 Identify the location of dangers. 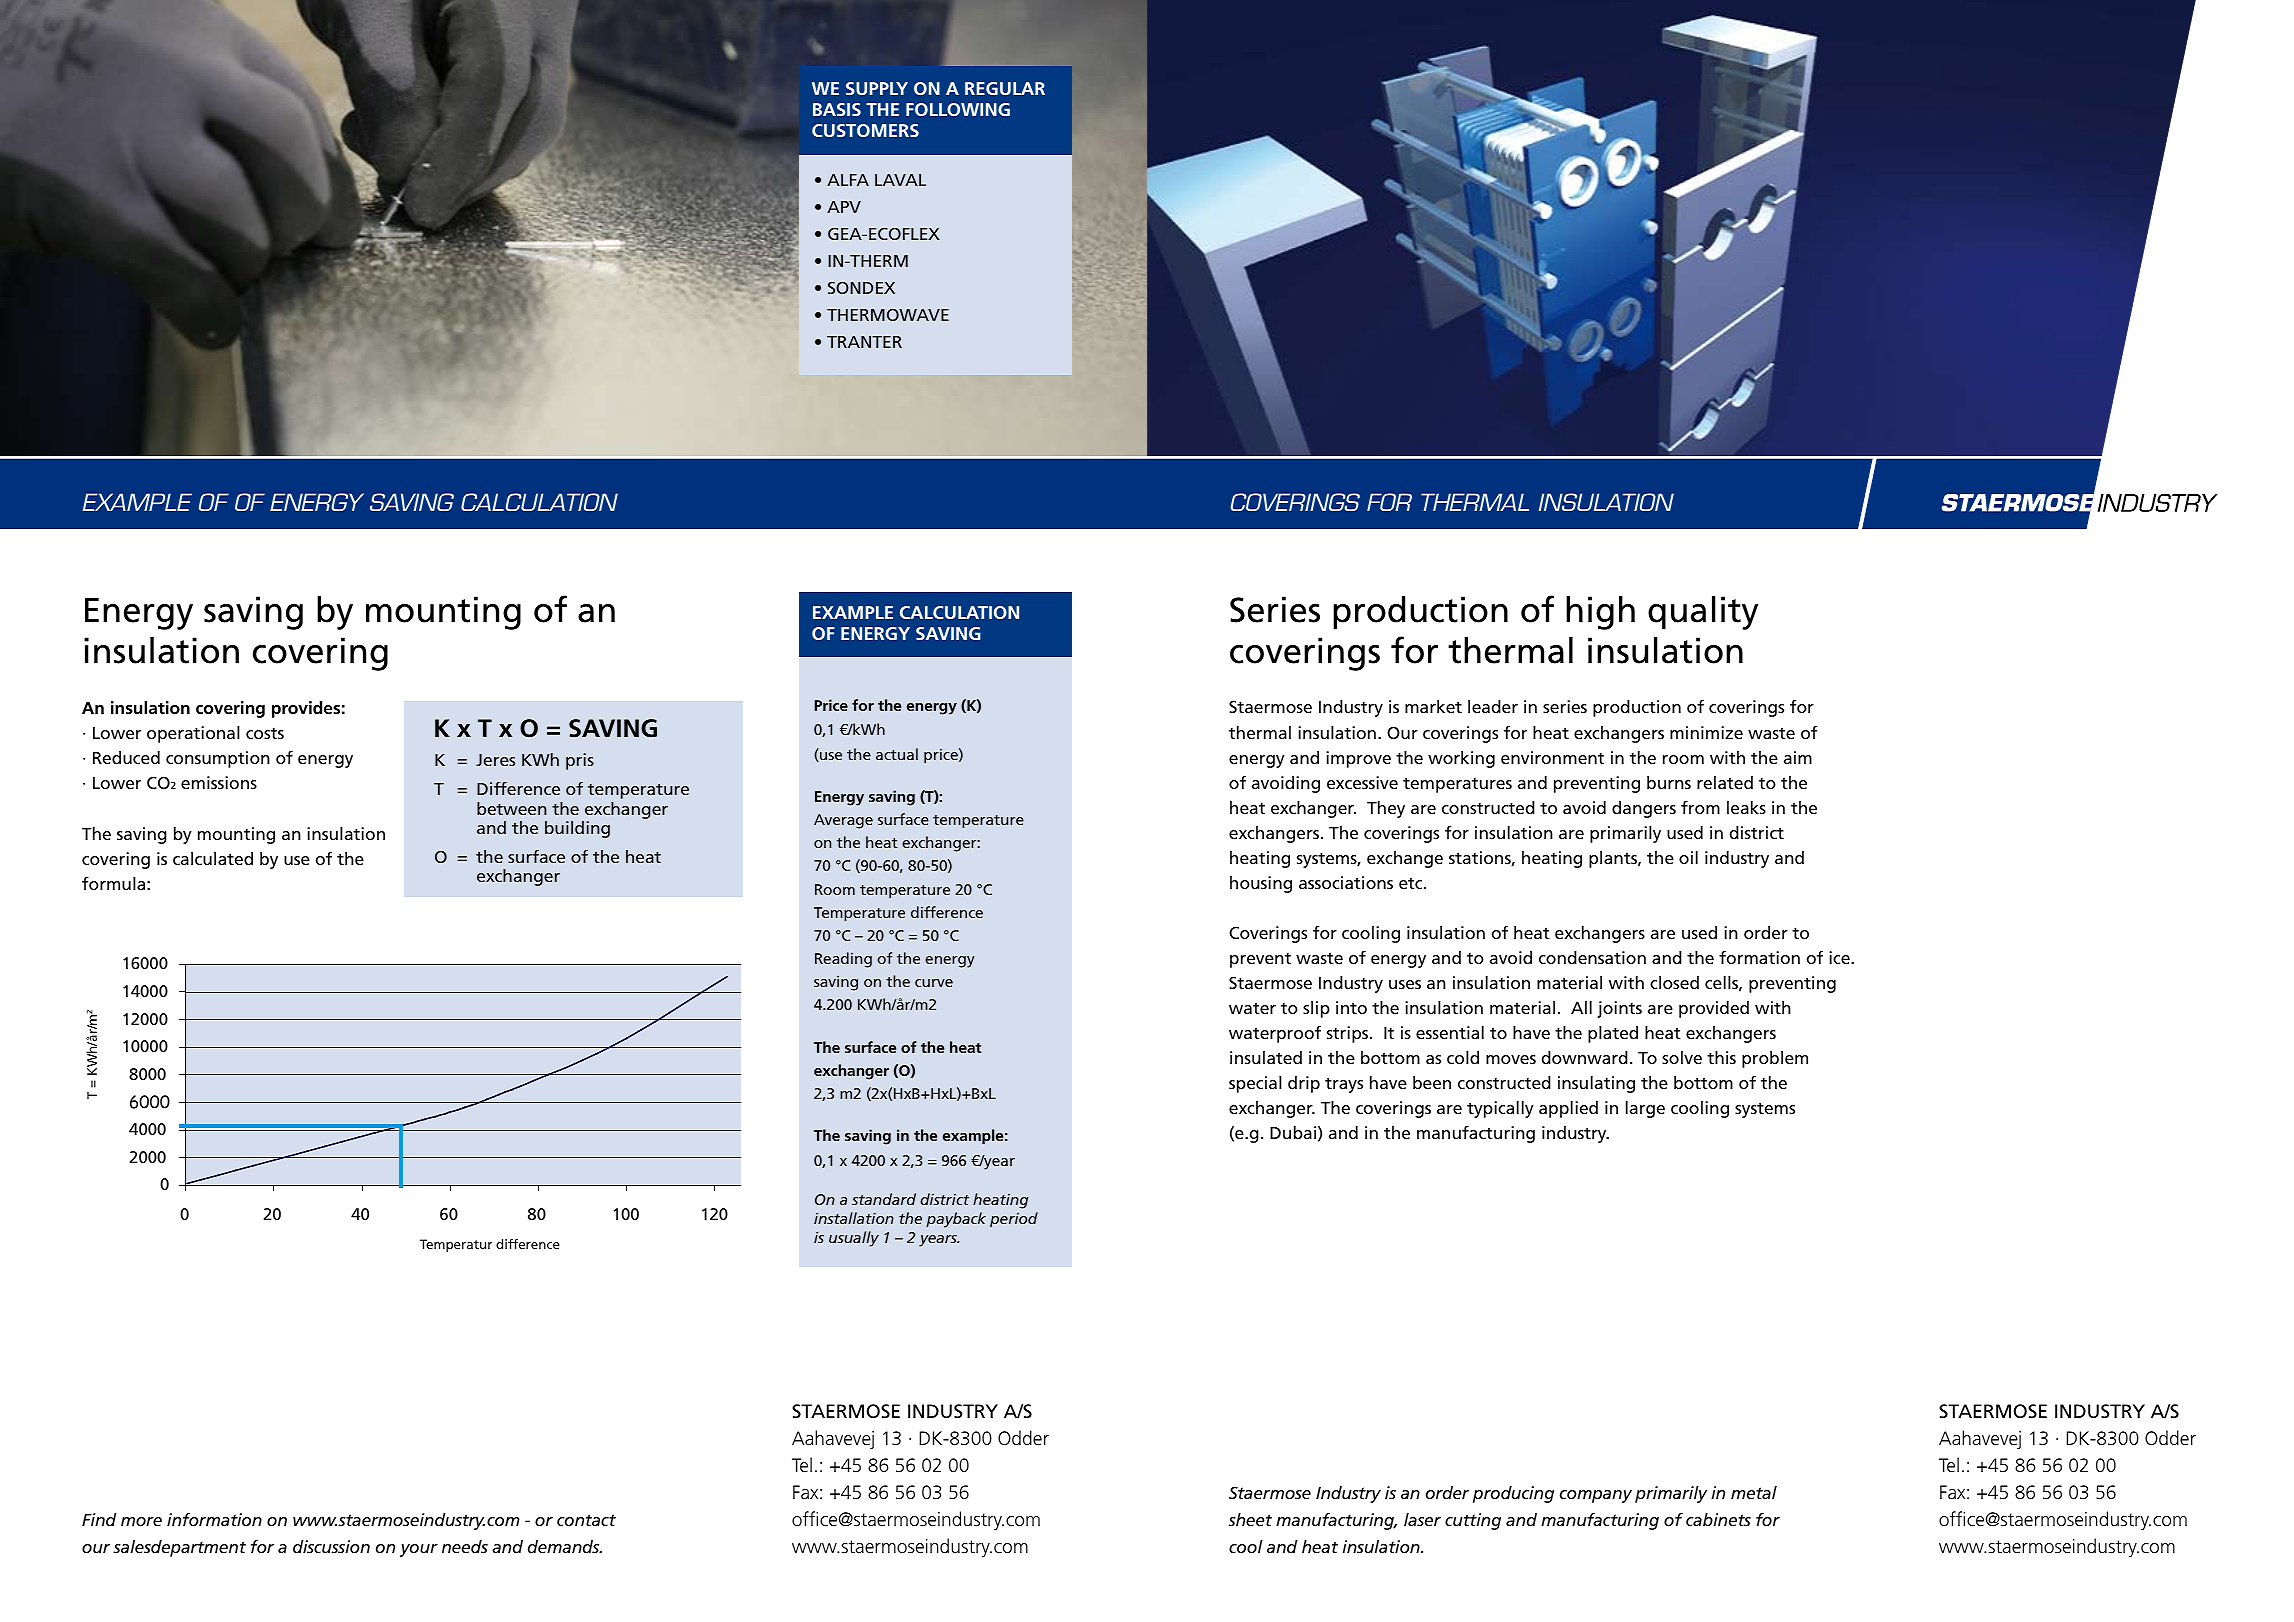
(1644, 809).
